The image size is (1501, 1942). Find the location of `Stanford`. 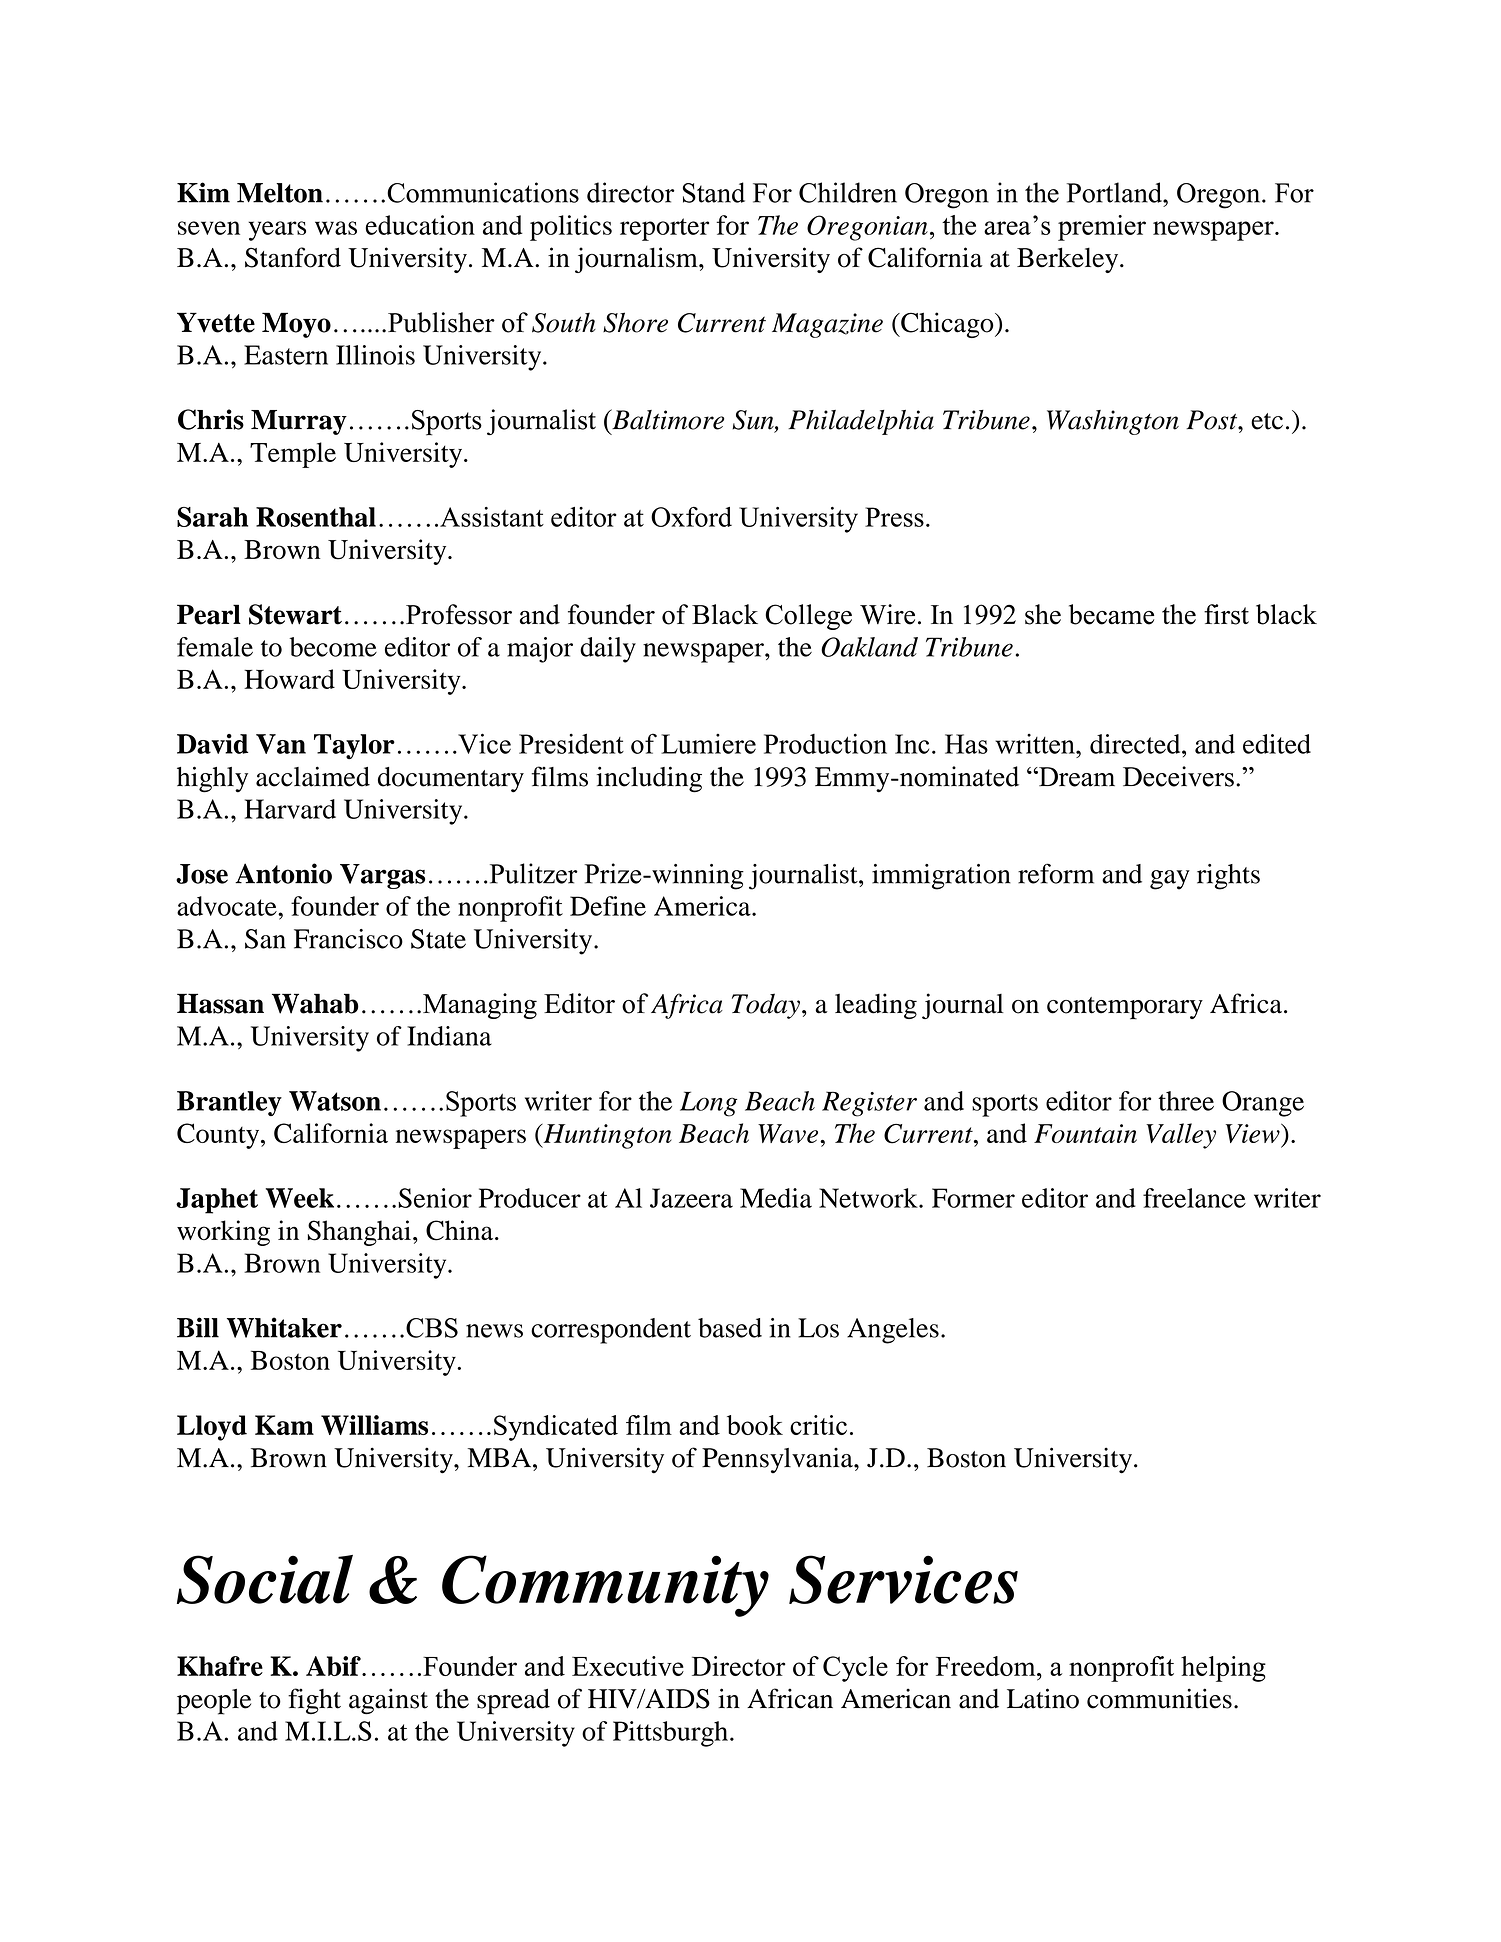

Stanford is located at coordinates (293, 257).
